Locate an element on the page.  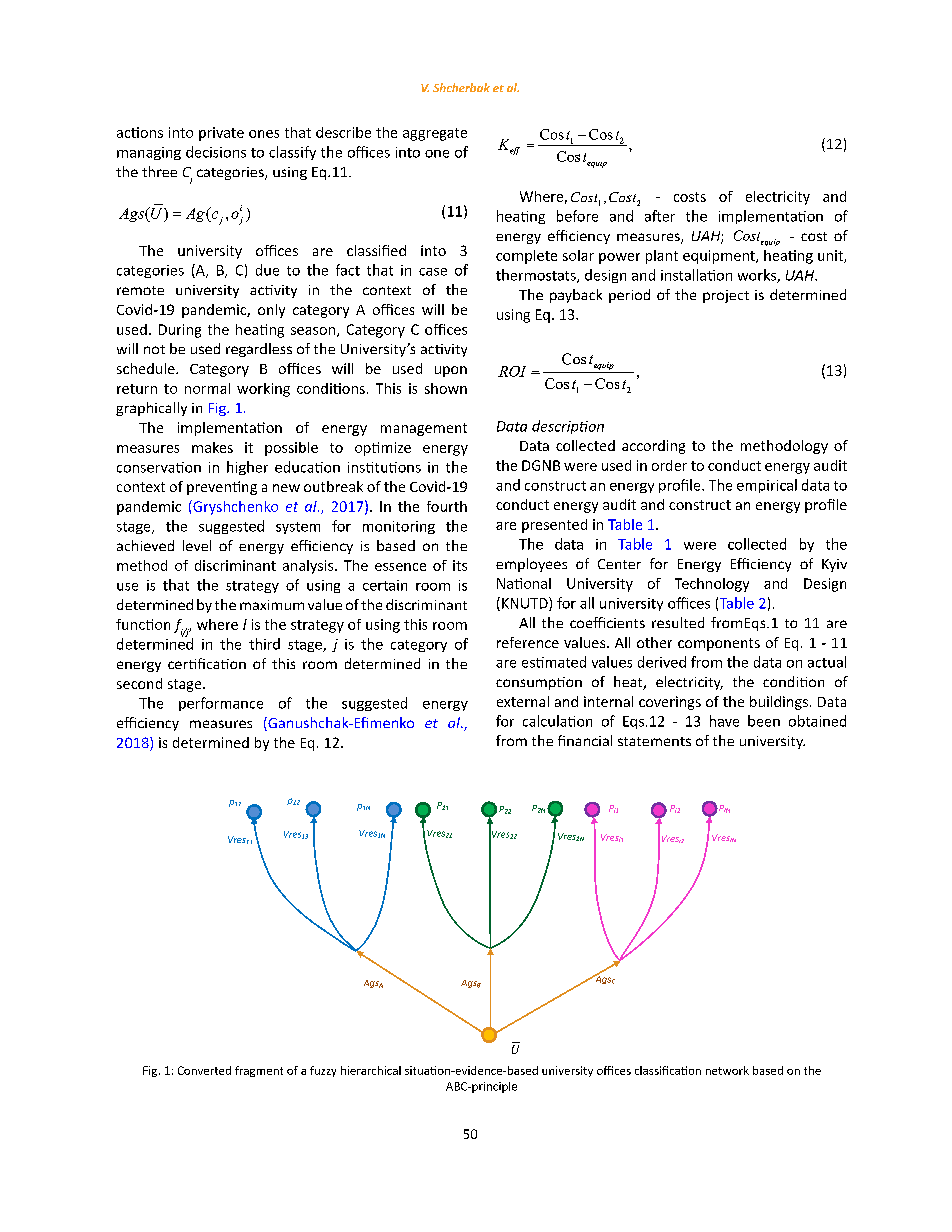
after is located at coordinates (660, 216).
